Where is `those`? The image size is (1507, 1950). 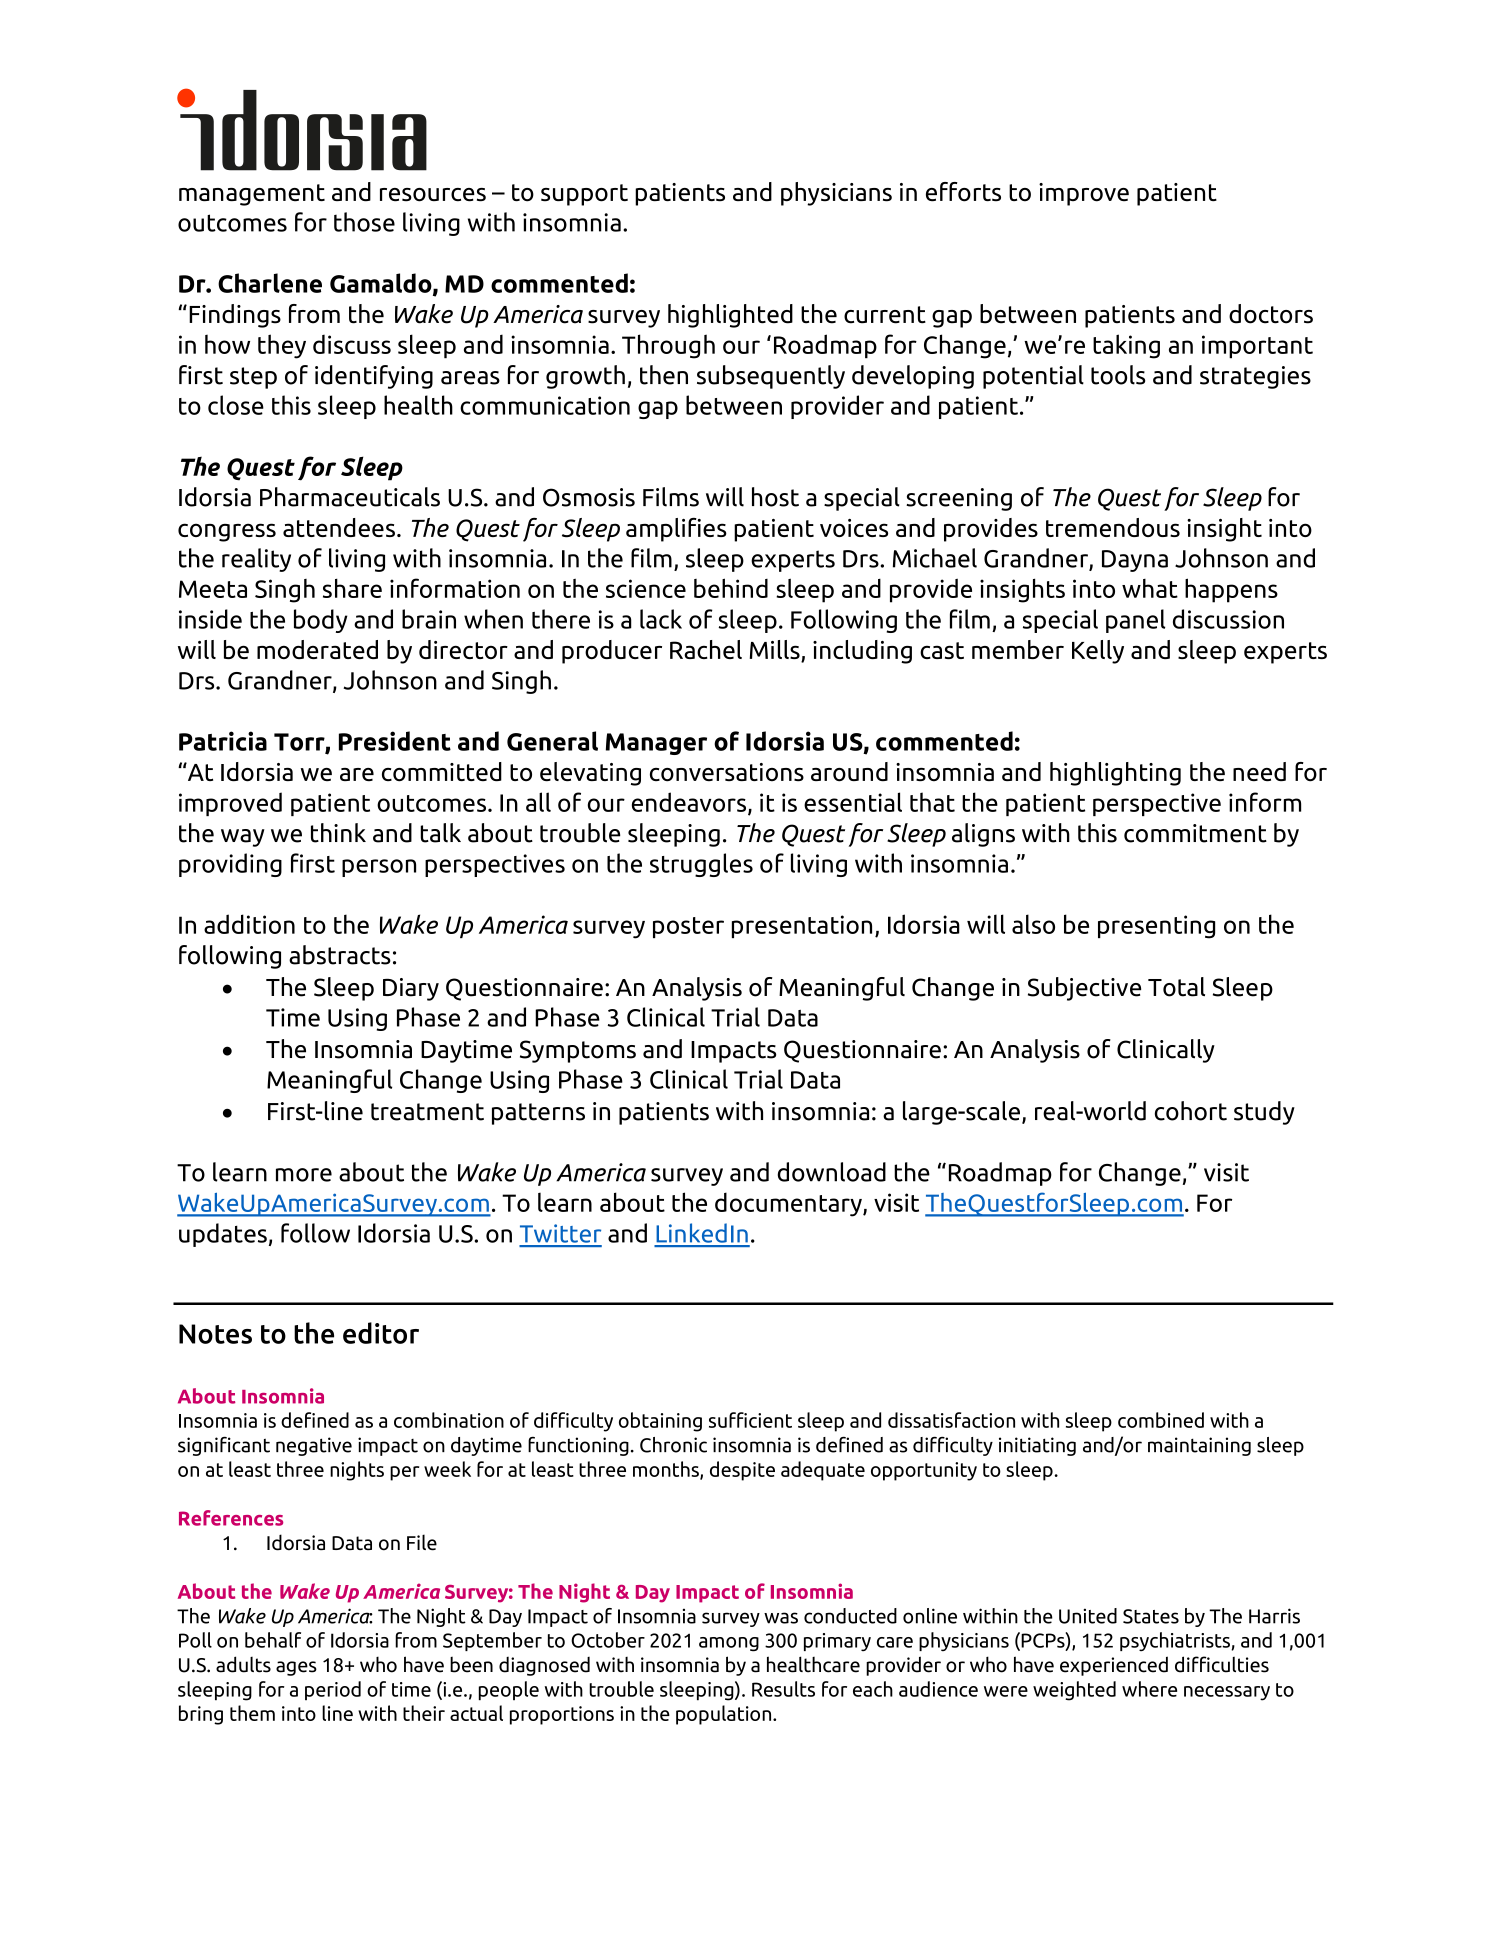
those is located at coordinates (364, 222).
